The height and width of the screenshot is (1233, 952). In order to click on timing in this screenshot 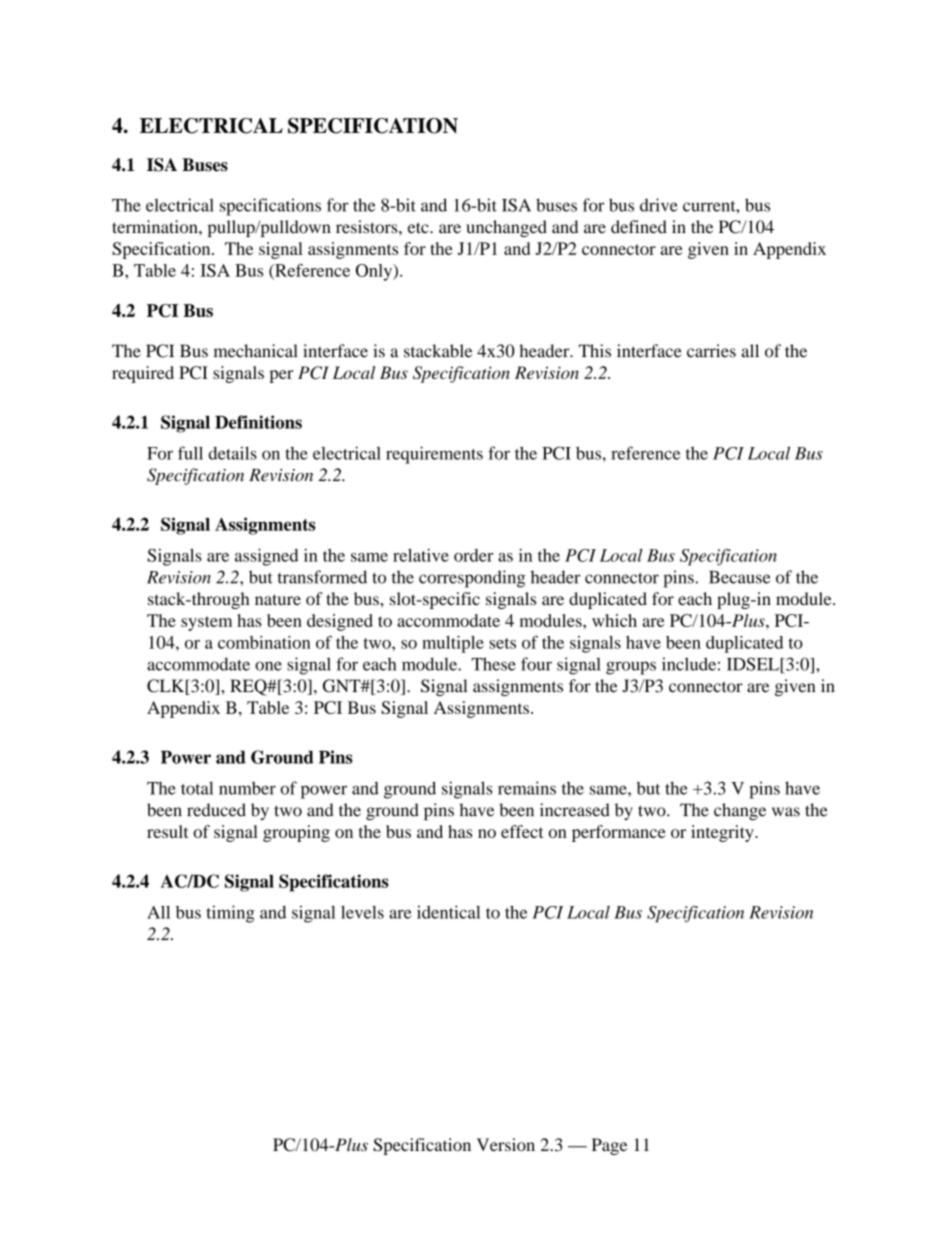, I will do `click(230, 914)`.
